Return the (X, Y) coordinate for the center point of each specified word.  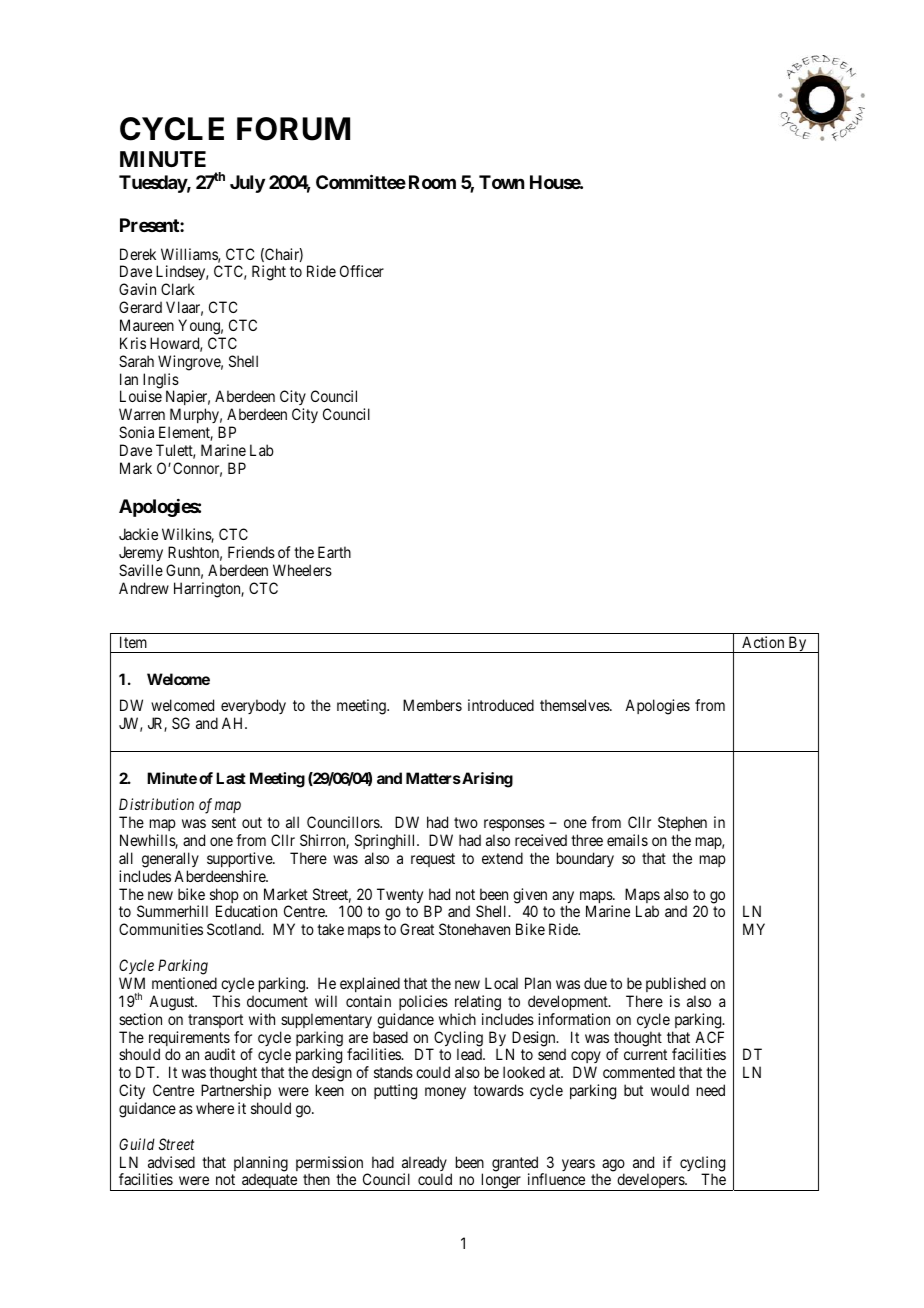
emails (627, 840)
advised (171, 1162)
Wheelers (302, 570)
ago (613, 1166)
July (247, 184)
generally (170, 860)
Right (269, 273)
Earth (334, 552)
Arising (486, 780)
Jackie (138, 534)
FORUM (293, 129)
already (424, 1165)
